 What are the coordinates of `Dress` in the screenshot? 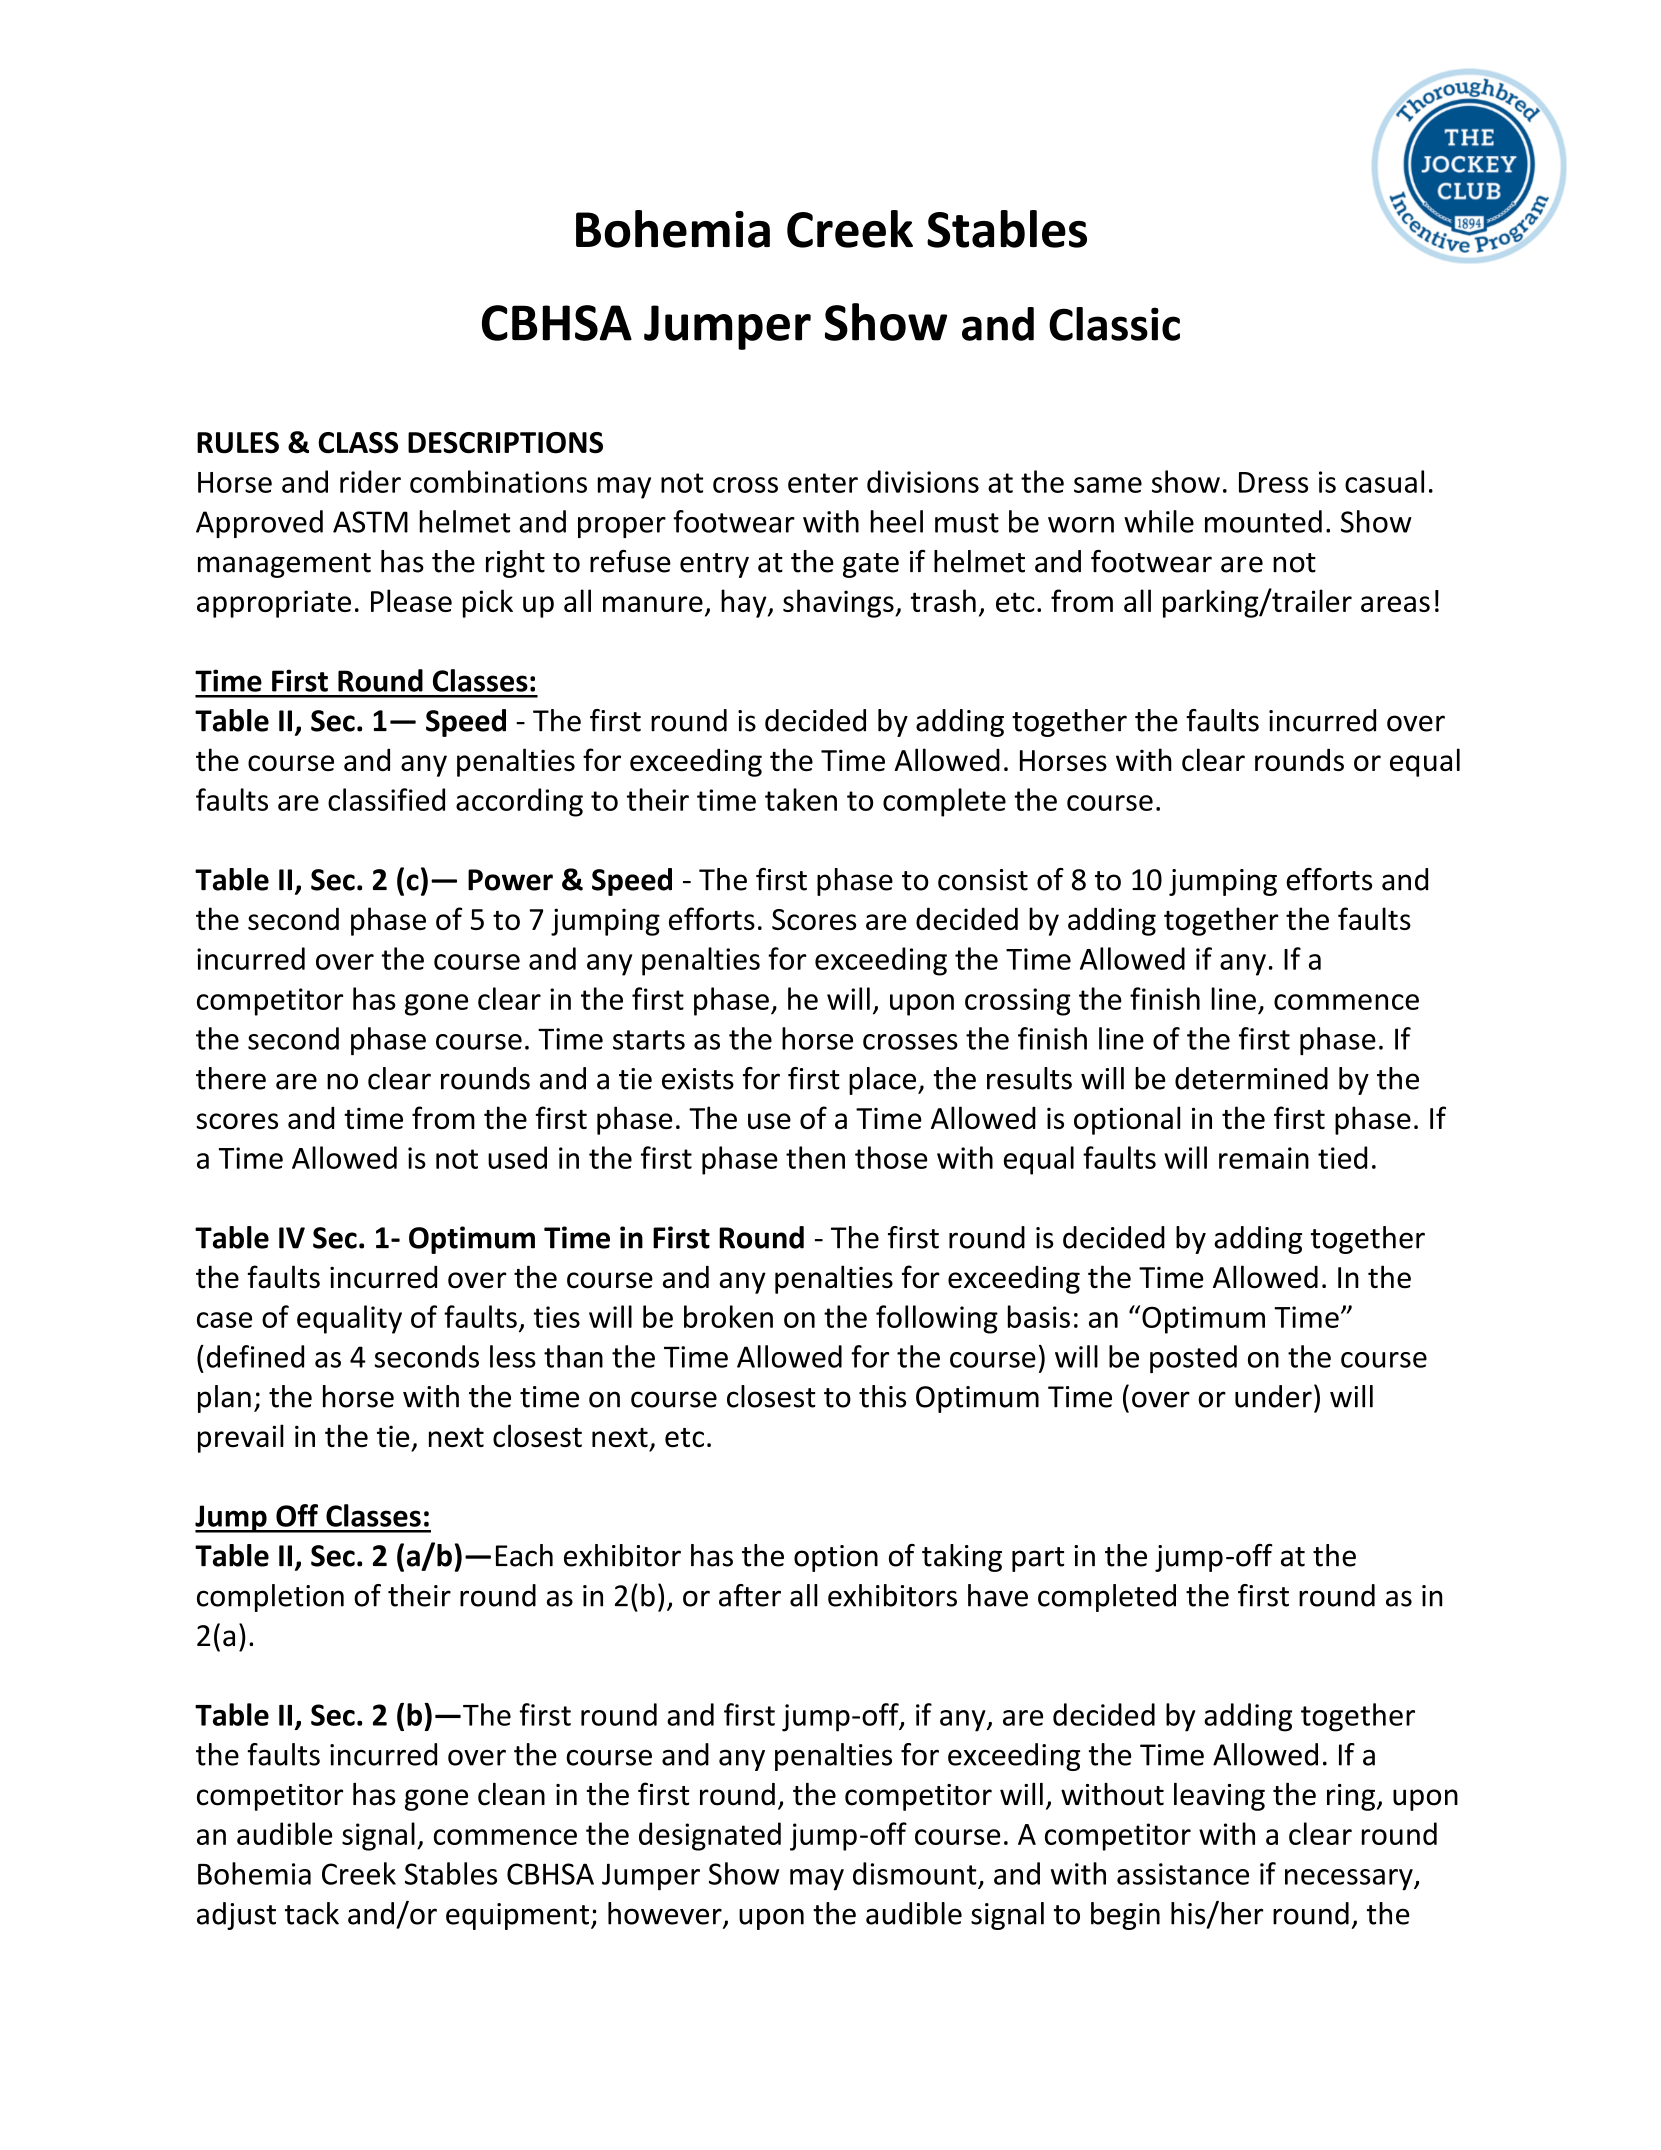 It's located at (1273, 482).
